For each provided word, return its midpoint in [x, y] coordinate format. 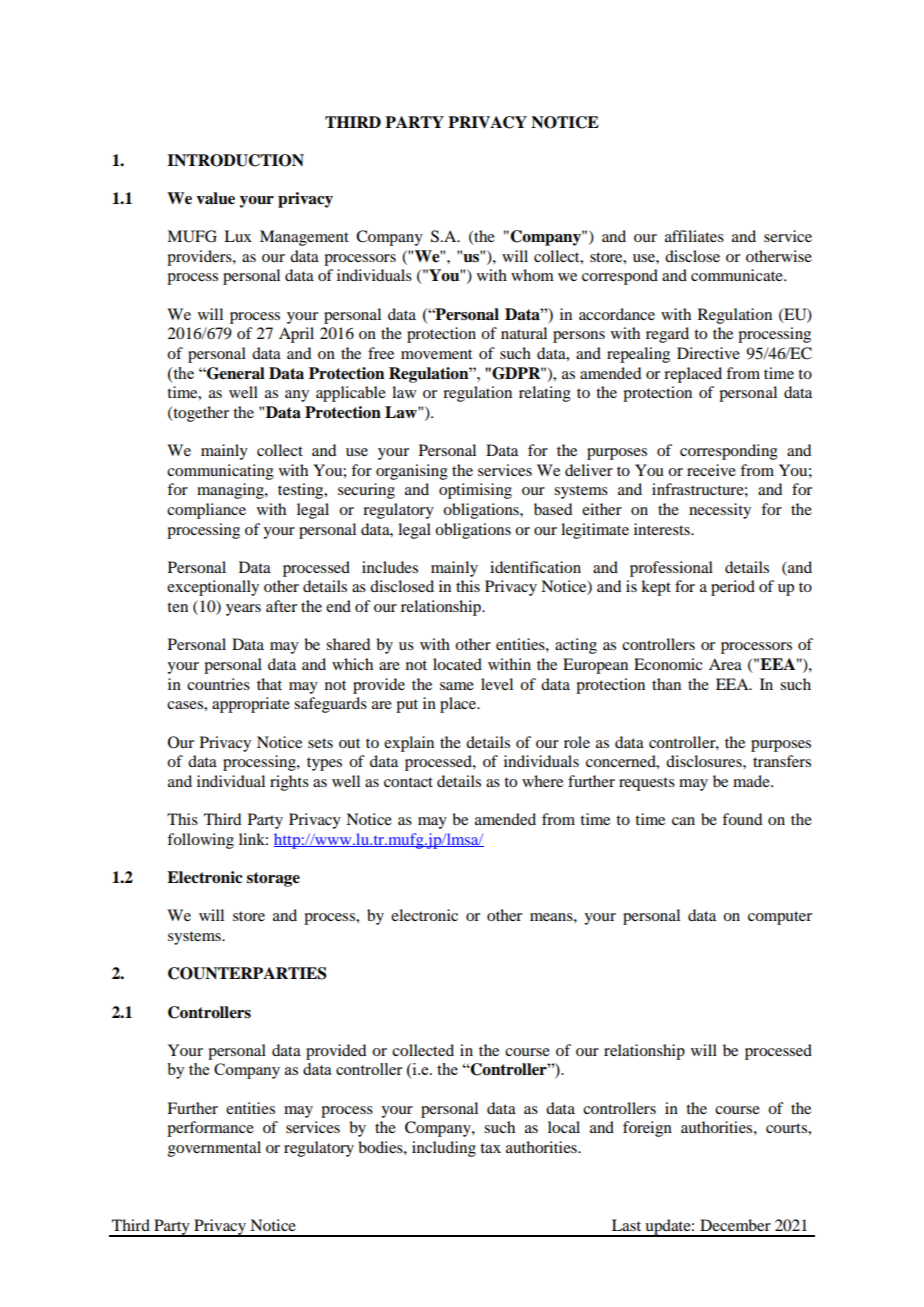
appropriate [251, 705]
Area [725, 664]
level [497, 684]
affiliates [694, 236]
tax [490, 1148]
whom [532, 275]
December [735, 1225]
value [215, 198]
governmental [214, 1149]
